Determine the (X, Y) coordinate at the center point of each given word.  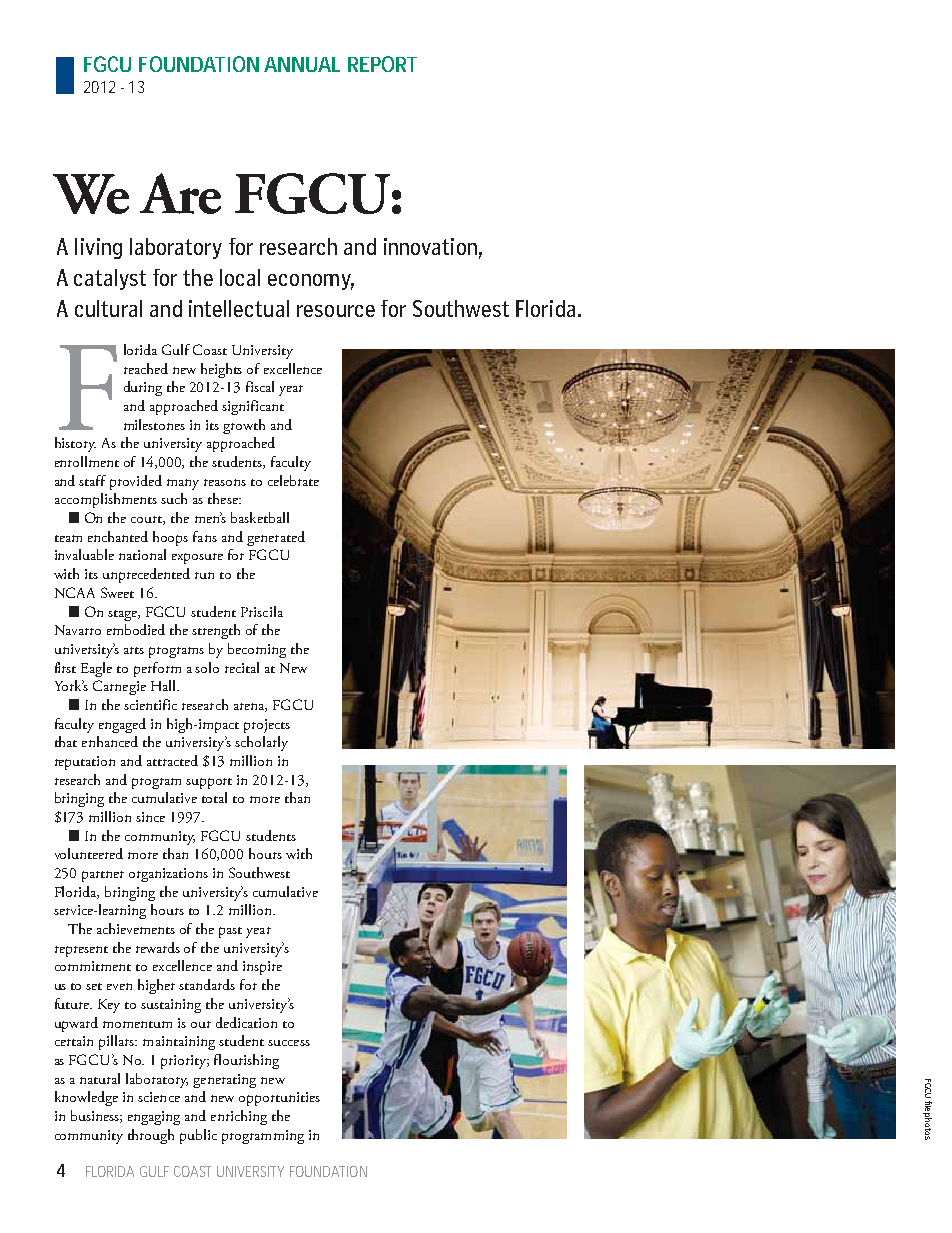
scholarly (261, 743)
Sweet (117, 592)
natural (100, 1078)
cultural (108, 308)
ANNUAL (302, 64)
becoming (257, 650)
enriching (239, 1117)
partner (103, 876)
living (98, 248)
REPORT (382, 64)
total (214, 797)
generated (276, 538)
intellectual (239, 308)
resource (336, 311)
